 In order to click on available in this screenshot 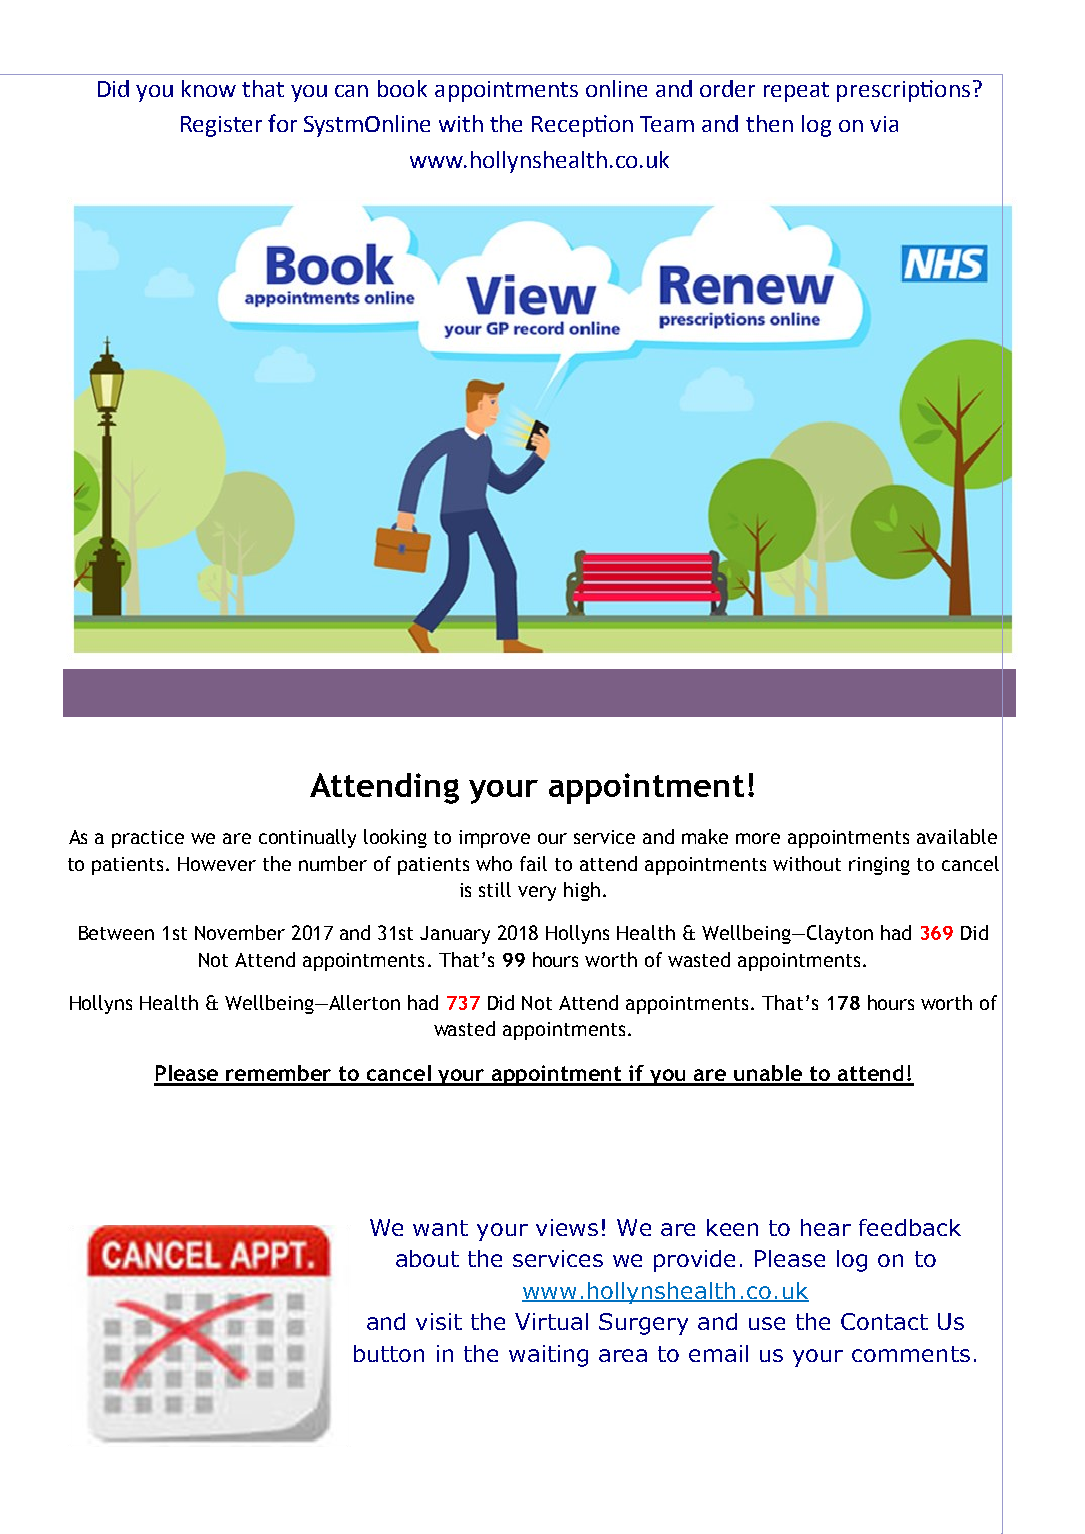, I will do `click(957, 836)`.
